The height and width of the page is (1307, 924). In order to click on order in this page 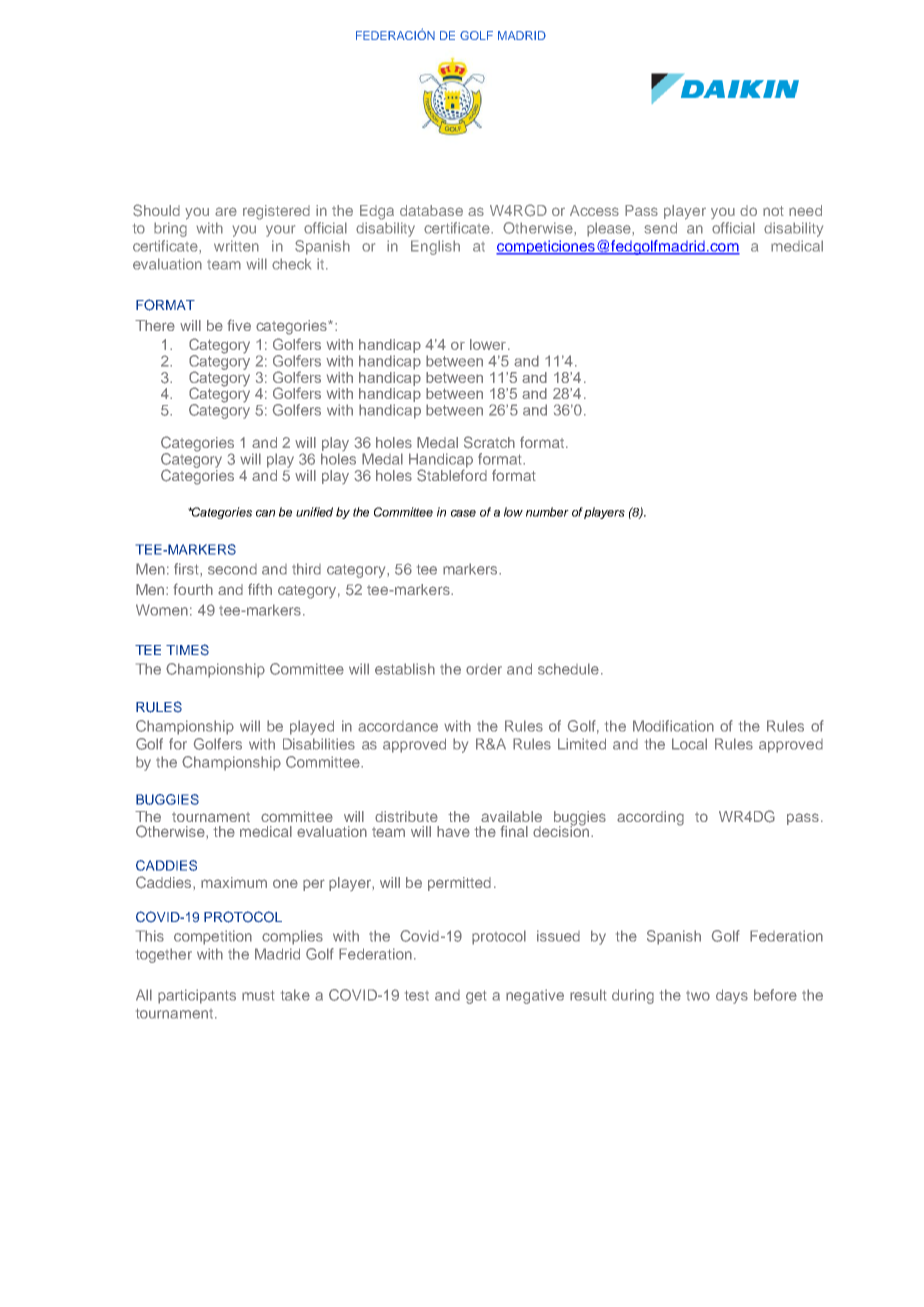, I will do `click(484, 669)`.
